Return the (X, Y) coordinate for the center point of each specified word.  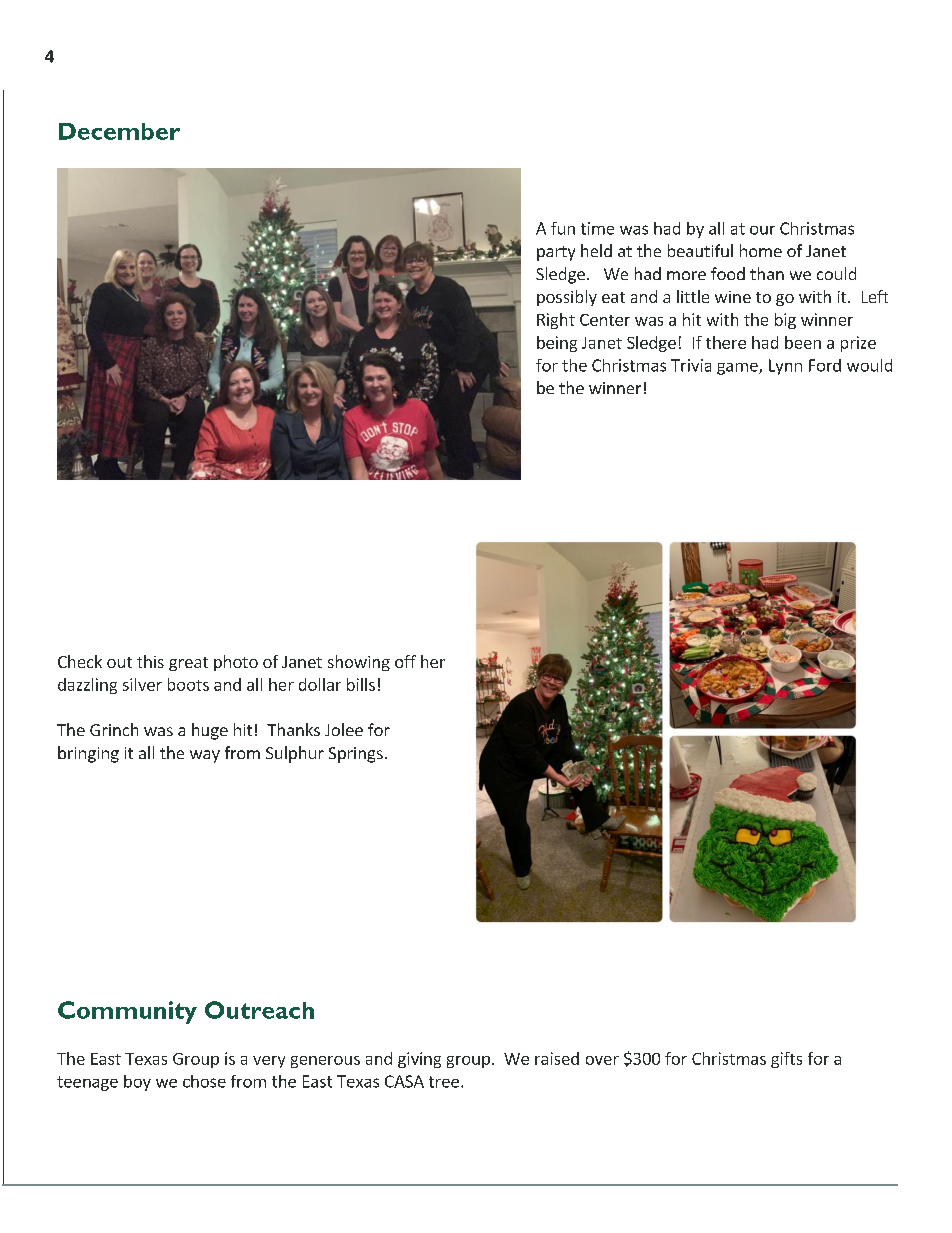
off (405, 661)
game (738, 369)
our (762, 230)
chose (204, 1081)
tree (444, 1082)
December (119, 131)
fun (563, 228)
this (150, 661)
